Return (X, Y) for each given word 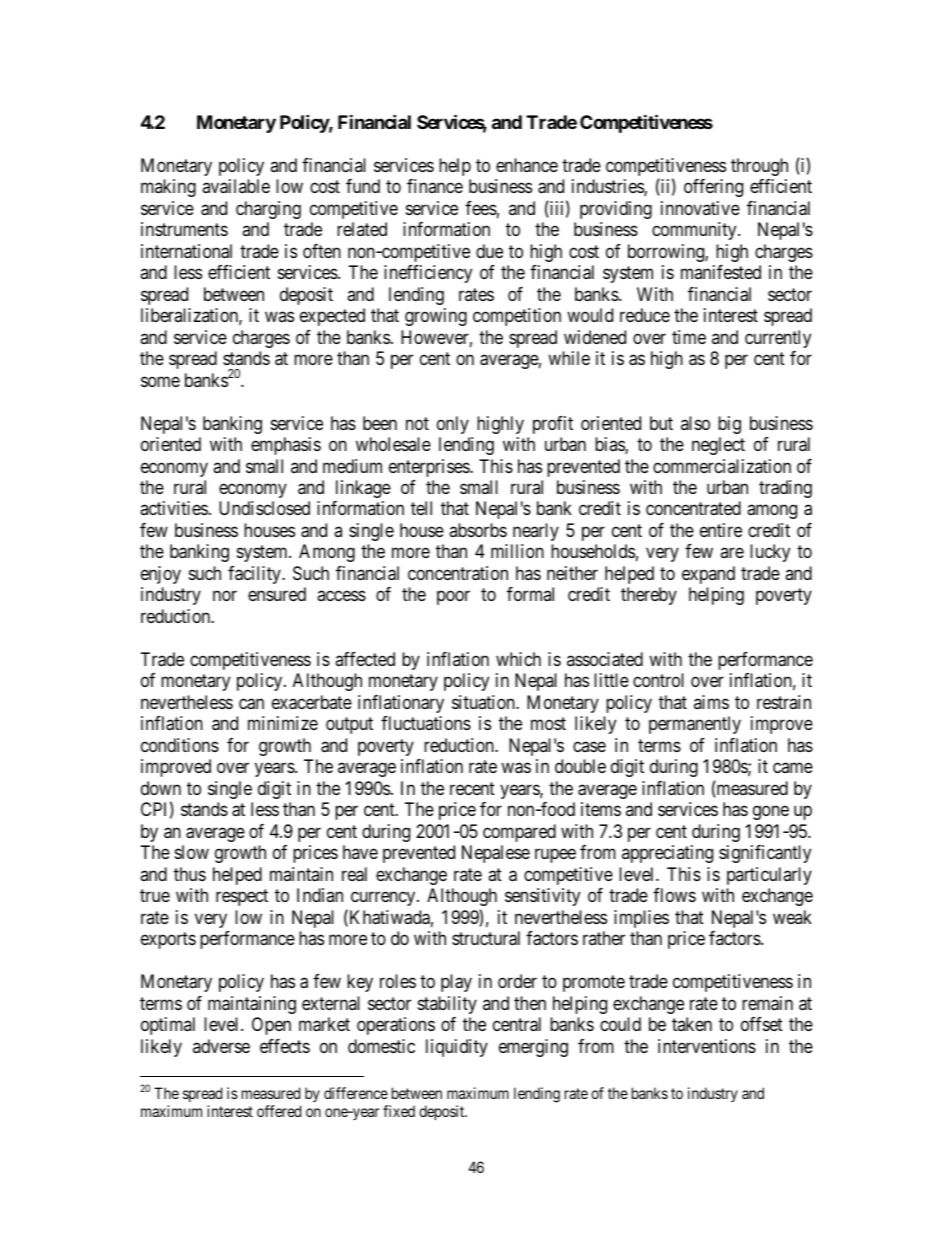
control (658, 680)
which (518, 659)
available (236, 186)
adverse (221, 1046)
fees (481, 208)
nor (225, 596)
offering (713, 188)
